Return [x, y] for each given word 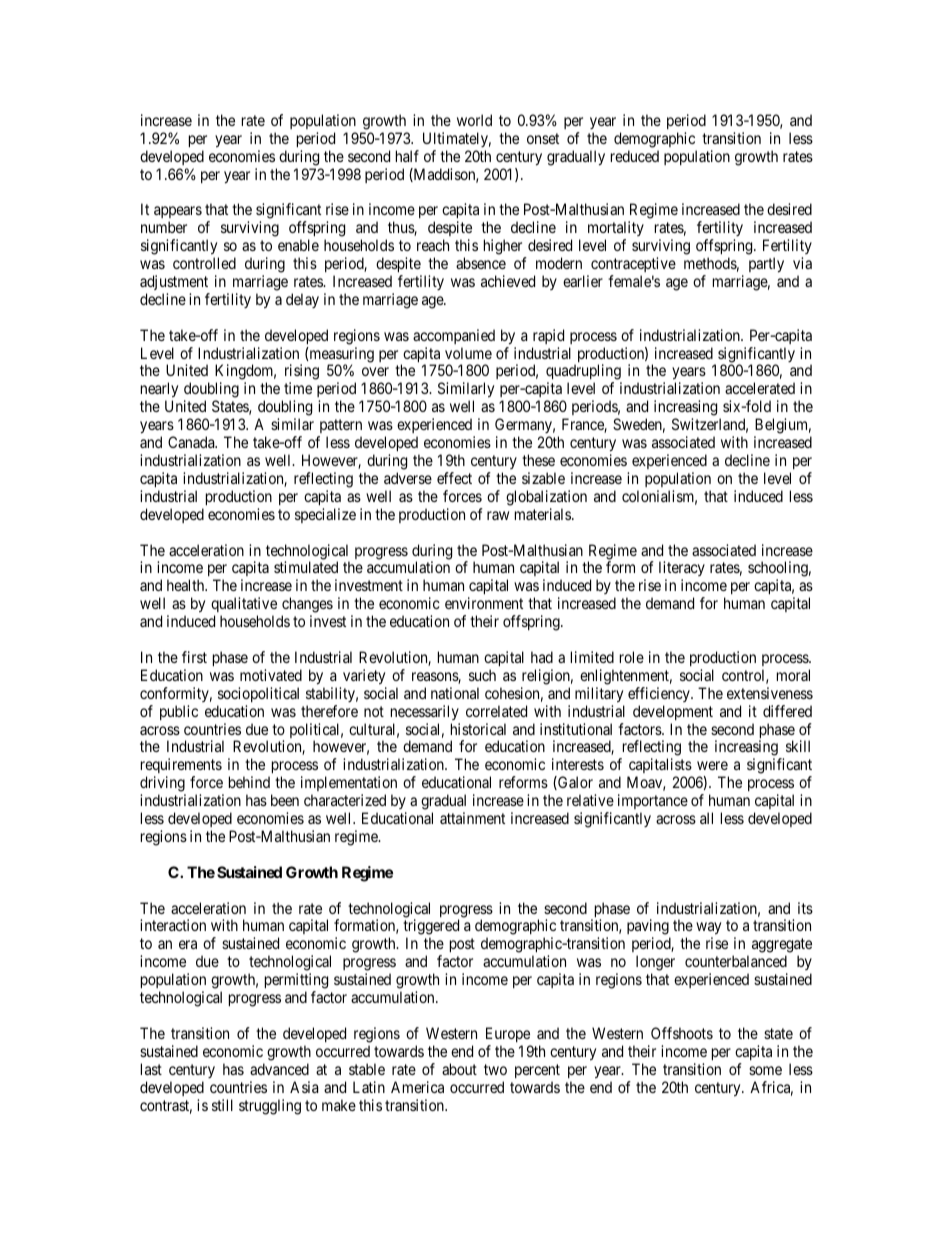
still [222, 1105]
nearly [159, 391]
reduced [635, 156]
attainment [472, 818]
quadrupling [584, 373]
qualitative [244, 606]
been [285, 800]
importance [653, 803]
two [495, 1069]
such [482, 675]
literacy [682, 570]
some [765, 1070]
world [474, 120]
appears [178, 214]
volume [468, 353]
